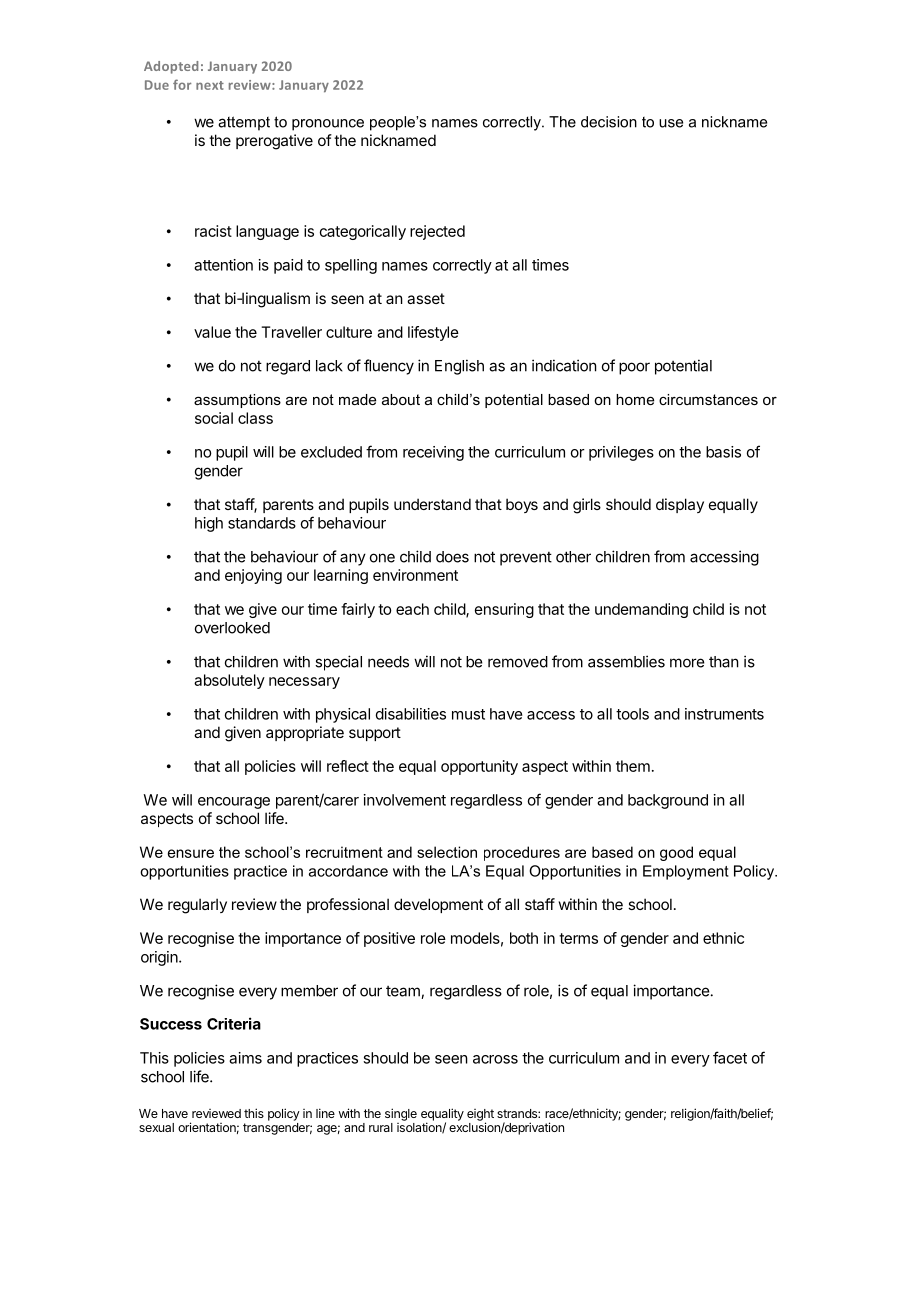 The height and width of the page is (1309, 924). I want to click on each, so click(412, 609).
